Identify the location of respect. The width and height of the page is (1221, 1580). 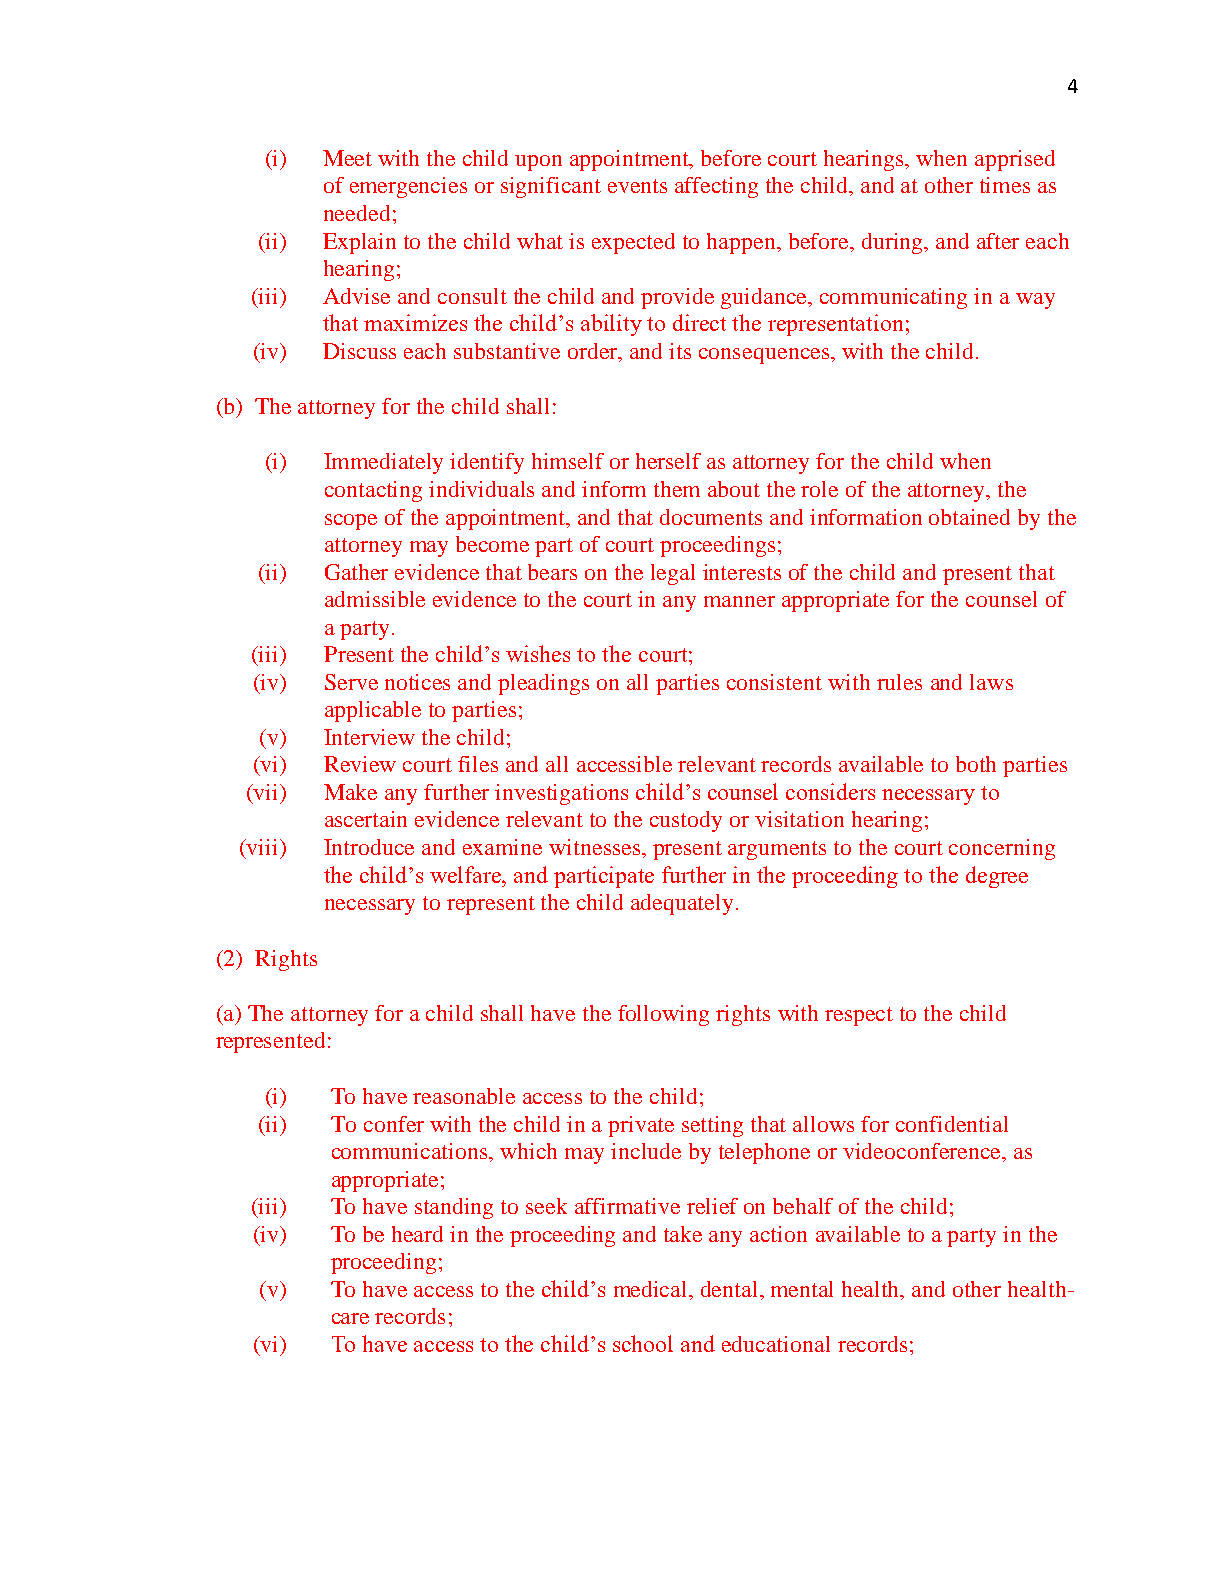
(859, 1016).
